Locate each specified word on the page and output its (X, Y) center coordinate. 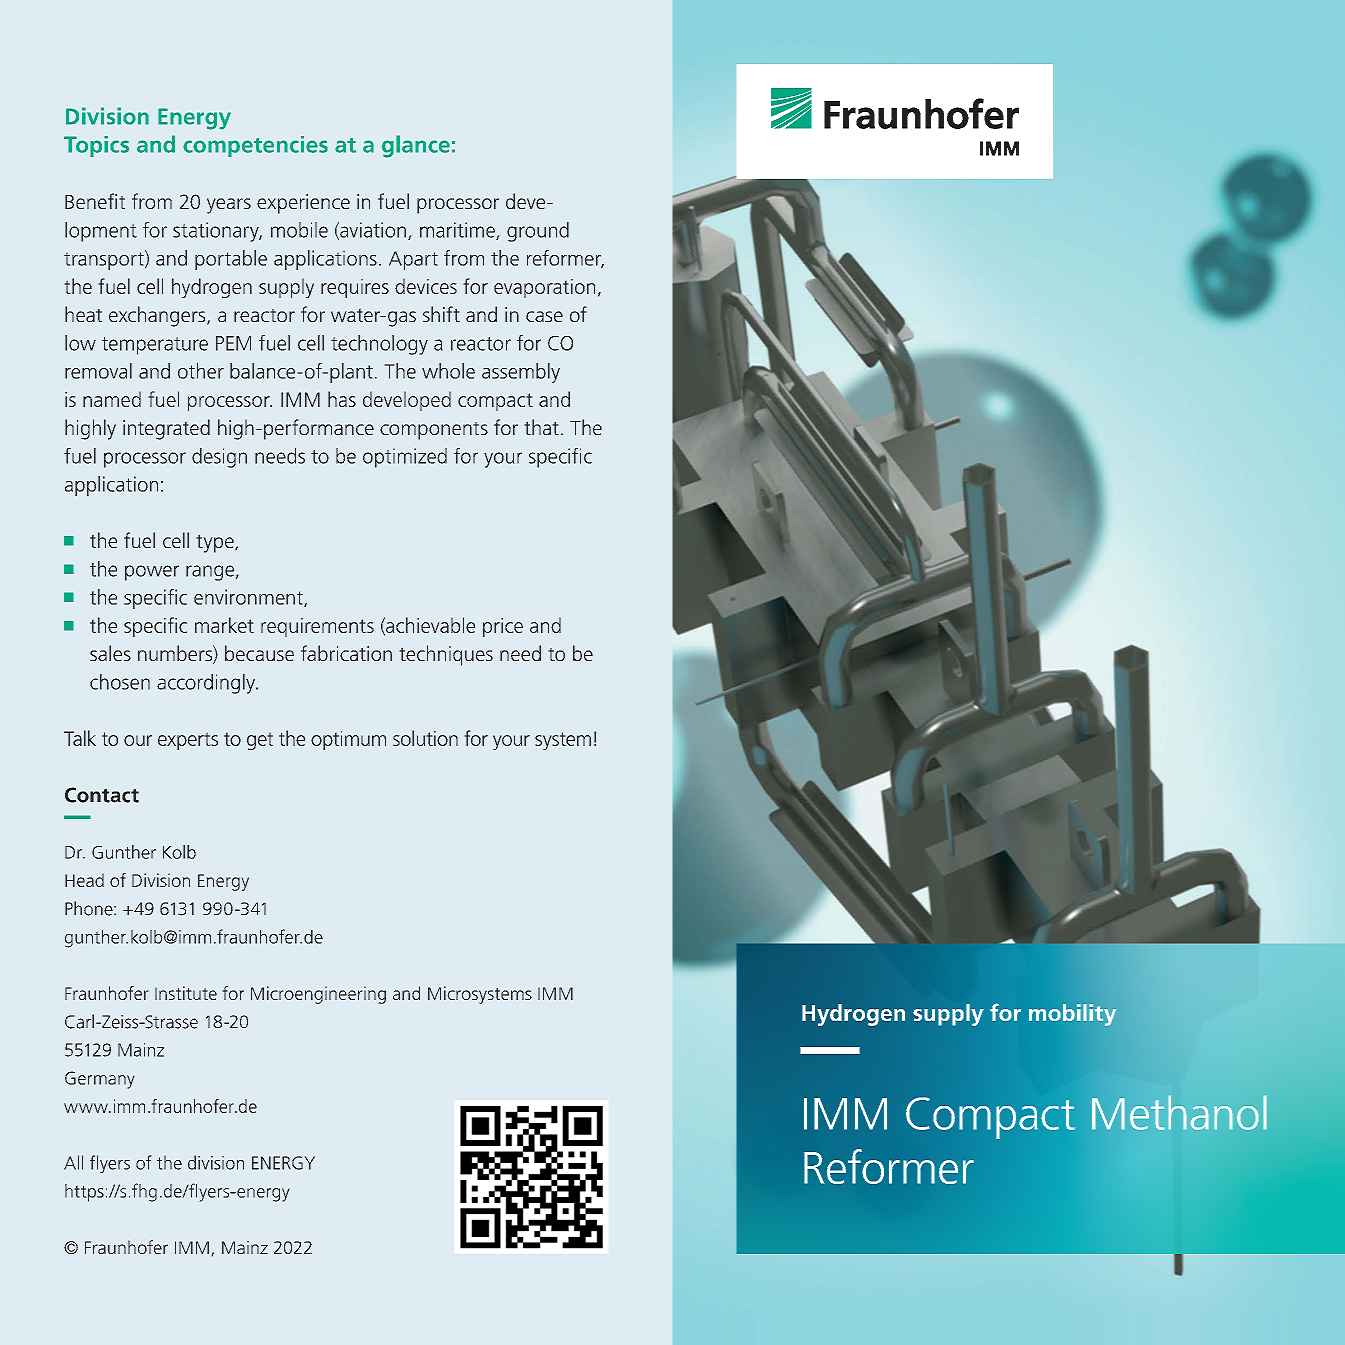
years (229, 206)
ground (538, 232)
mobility (1072, 1015)
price (503, 627)
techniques (446, 655)
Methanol (1179, 1112)
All (73, 1162)
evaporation (544, 288)
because (259, 653)
